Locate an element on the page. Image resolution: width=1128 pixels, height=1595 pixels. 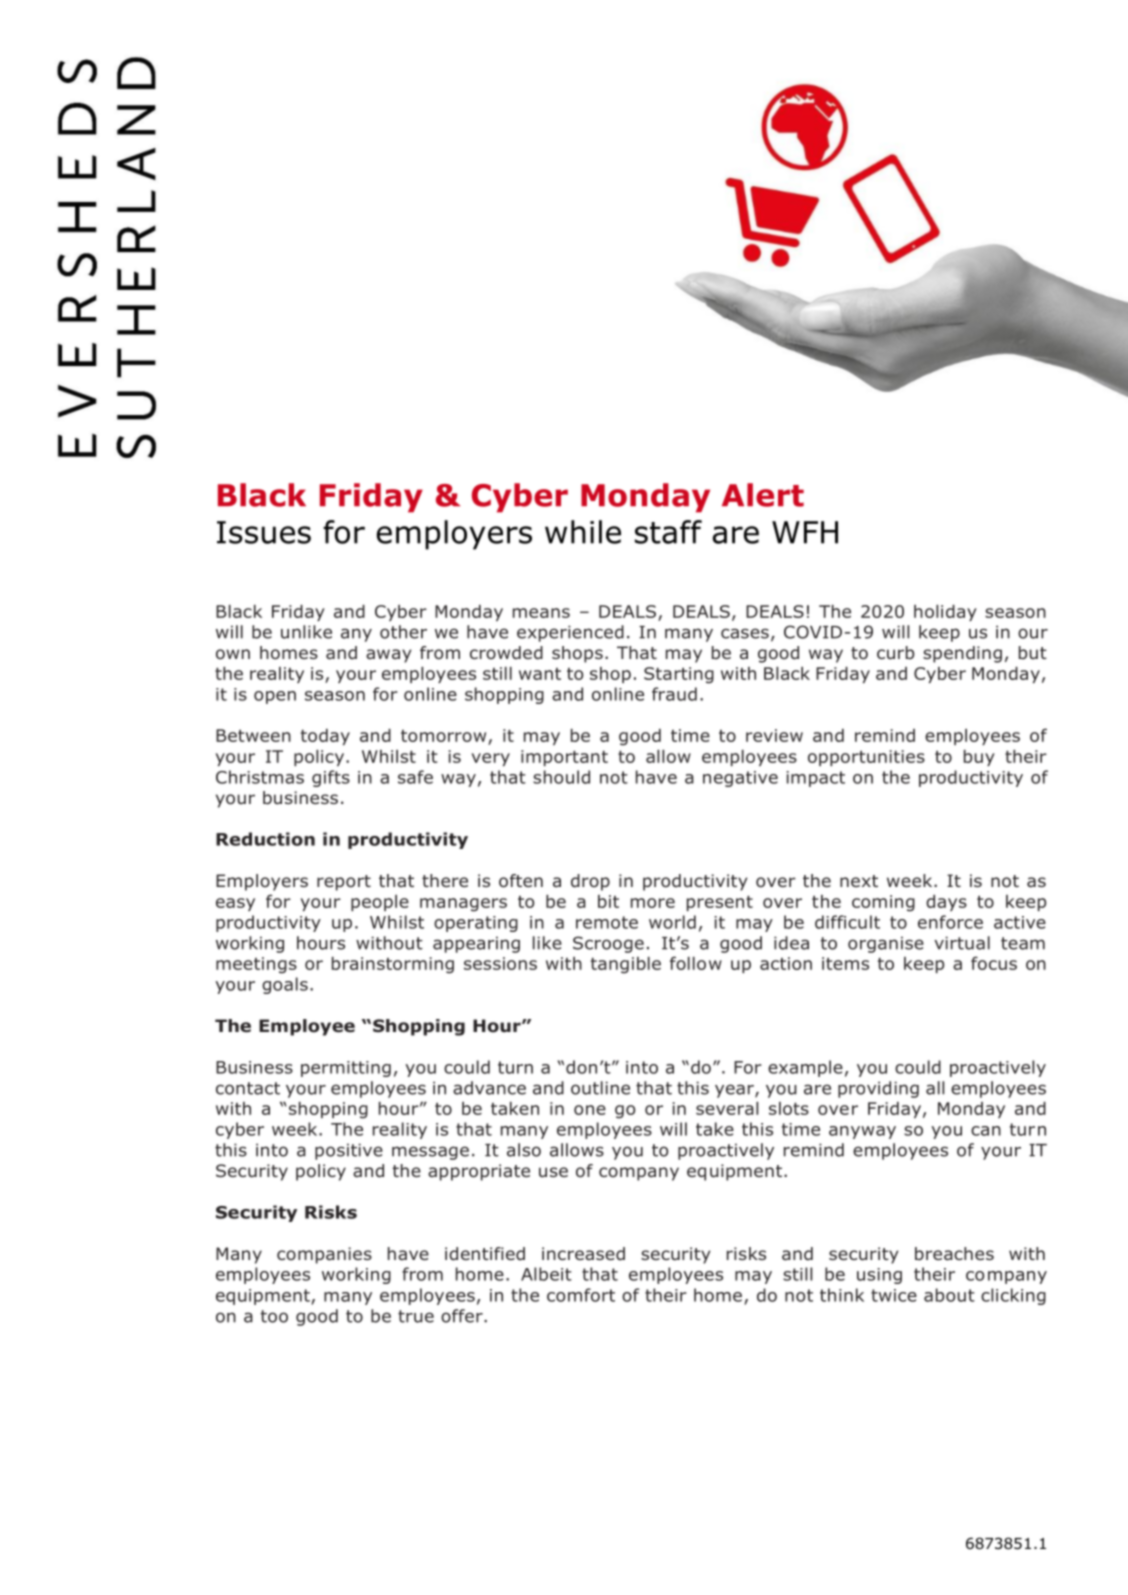
permitting is located at coordinates (346, 1069).
